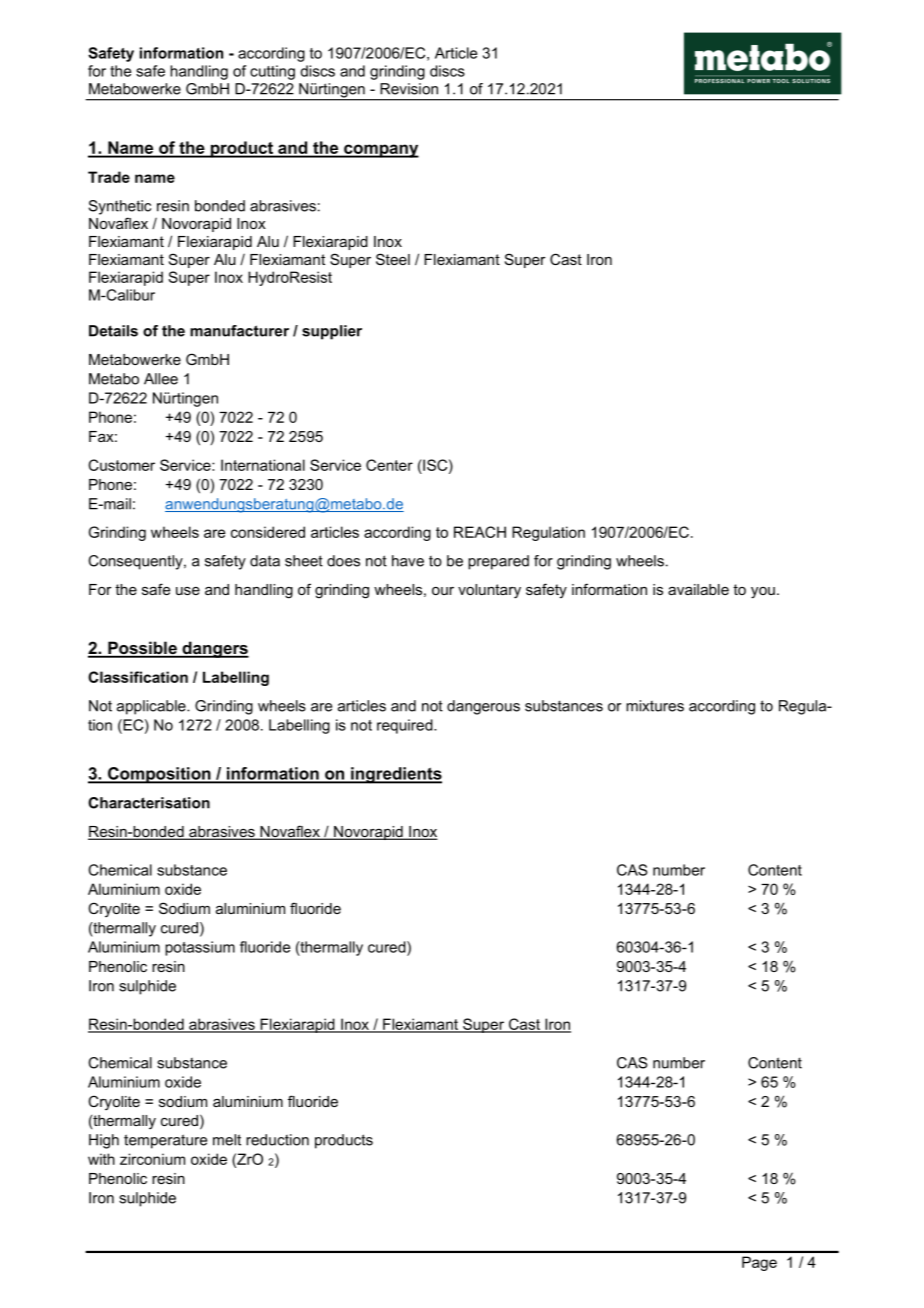  What do you see at coordinates (483, 707) in the image?
I see `dangerous` at bounding box center [483, 707].
